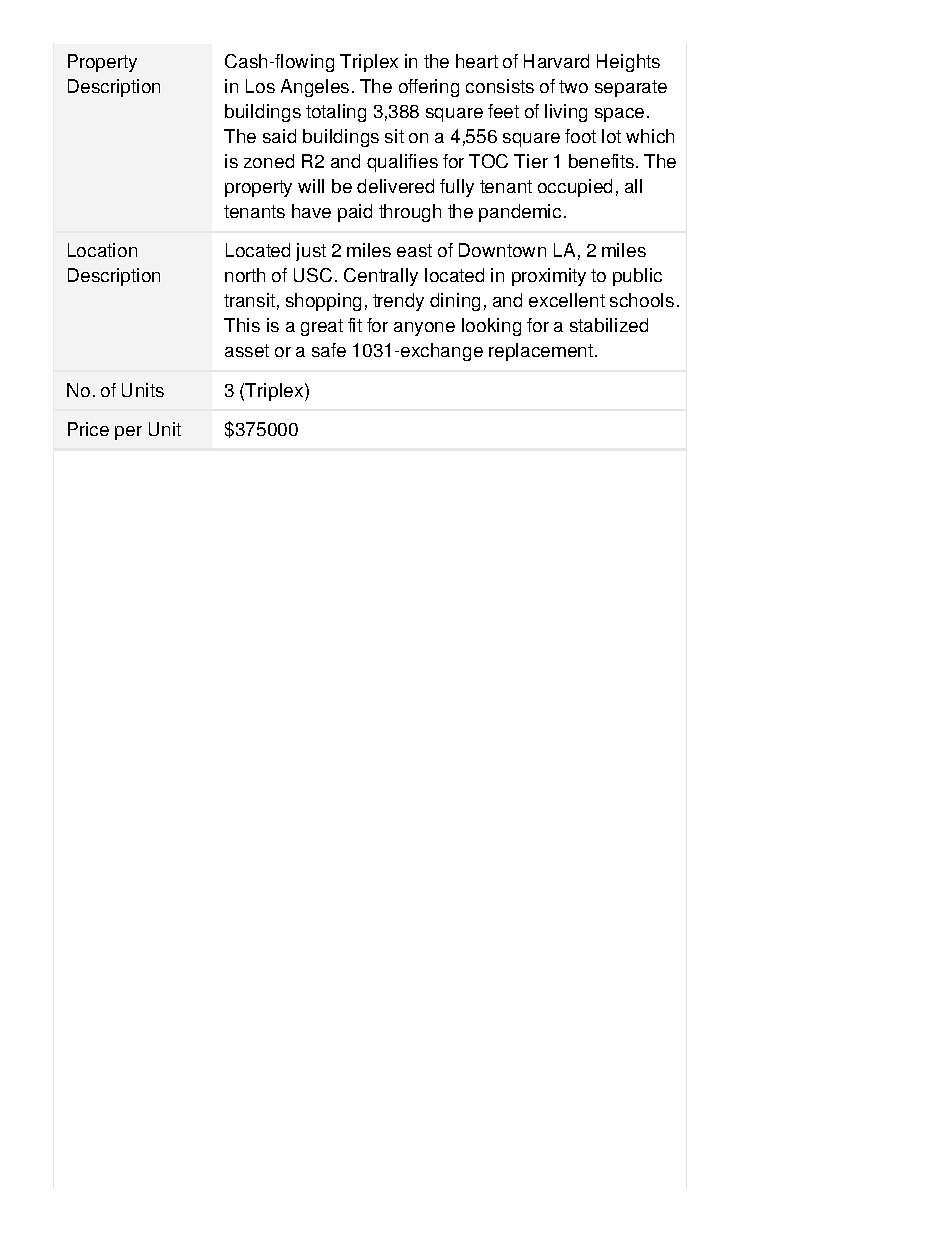  What do you see at coordinates (315, 88) in the screenshot?
I see `Angeles` at bounding box center [315, 88].
